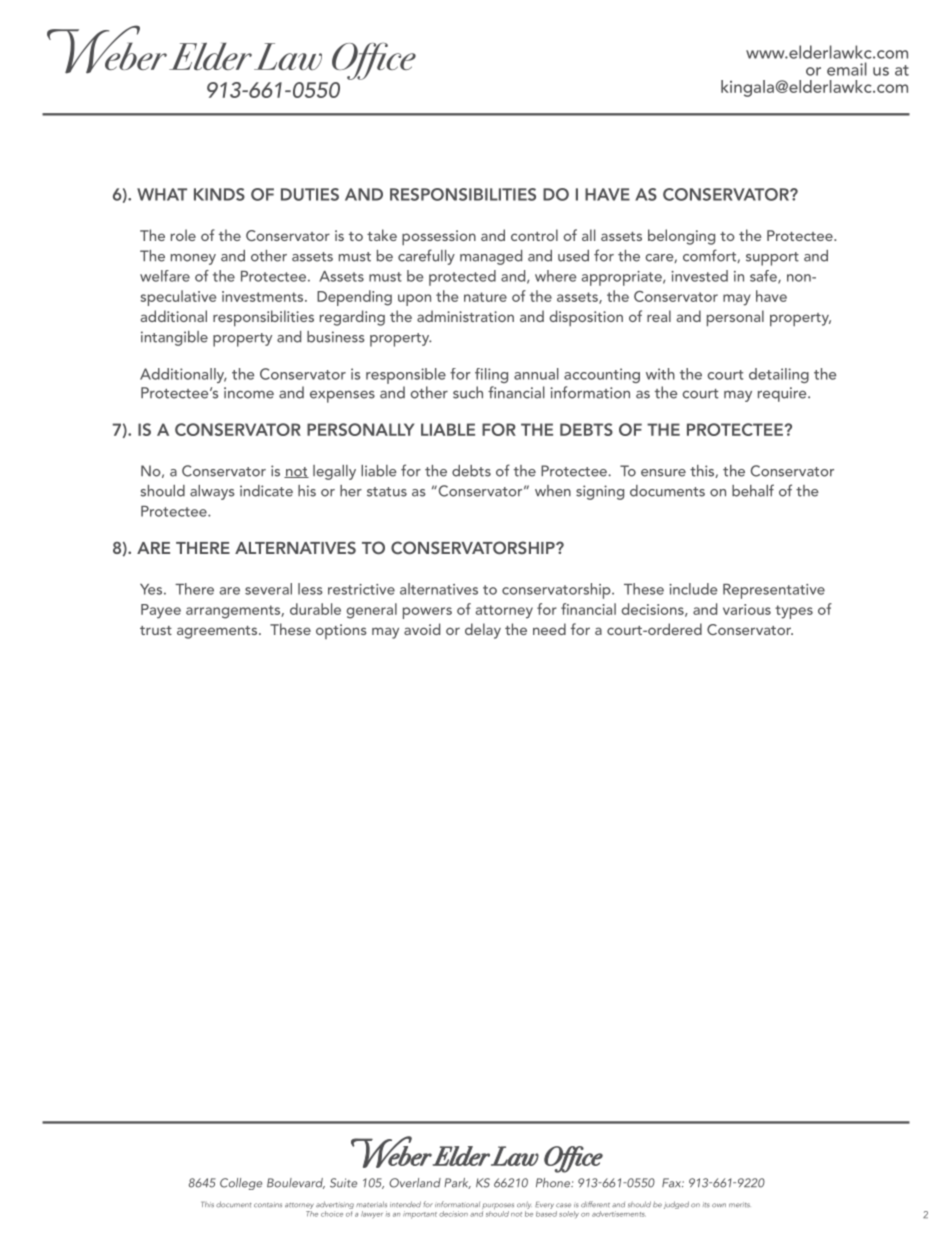  Describe the element at coordinates (498, 1207) in the image. I see `purposes` at that location.
